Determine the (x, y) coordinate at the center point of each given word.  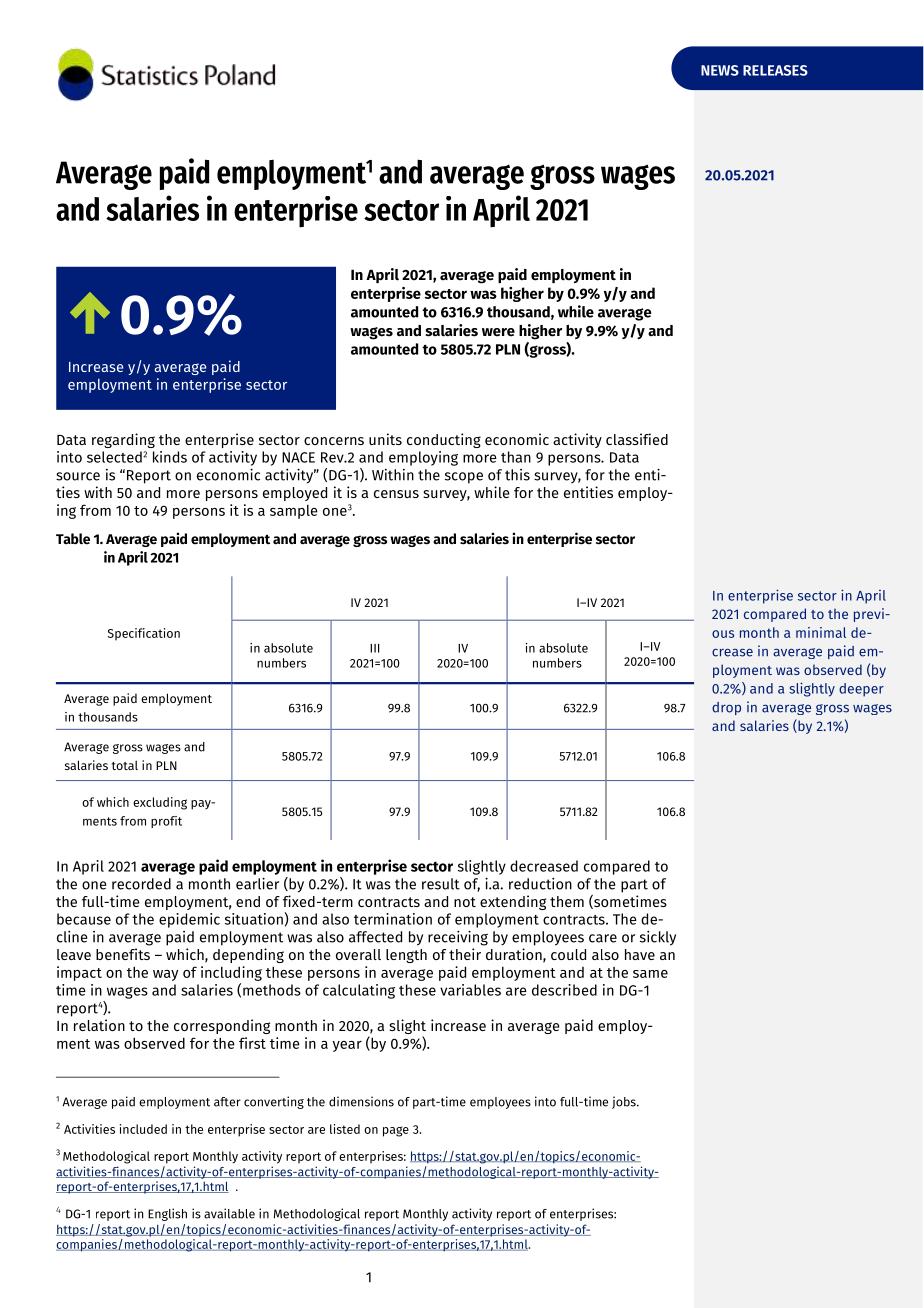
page (396, 1131)
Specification (144, 634)
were (498, 332)
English (167, 1214)
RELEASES (775, 70)
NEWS (720, 70)
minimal (821, 632)
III (374, 648)
